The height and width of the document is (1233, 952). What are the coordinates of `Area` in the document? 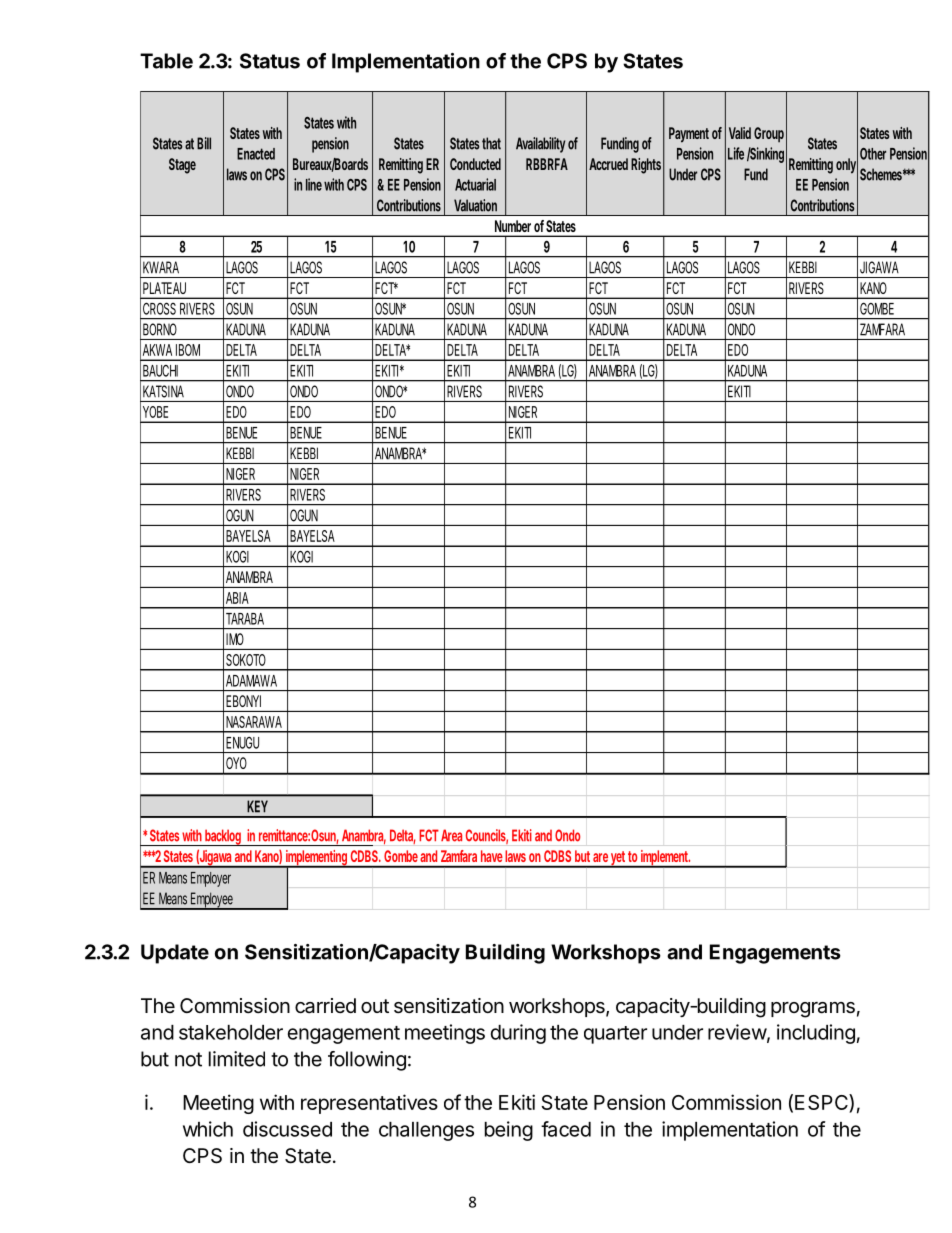 It's located at (451, 835).
